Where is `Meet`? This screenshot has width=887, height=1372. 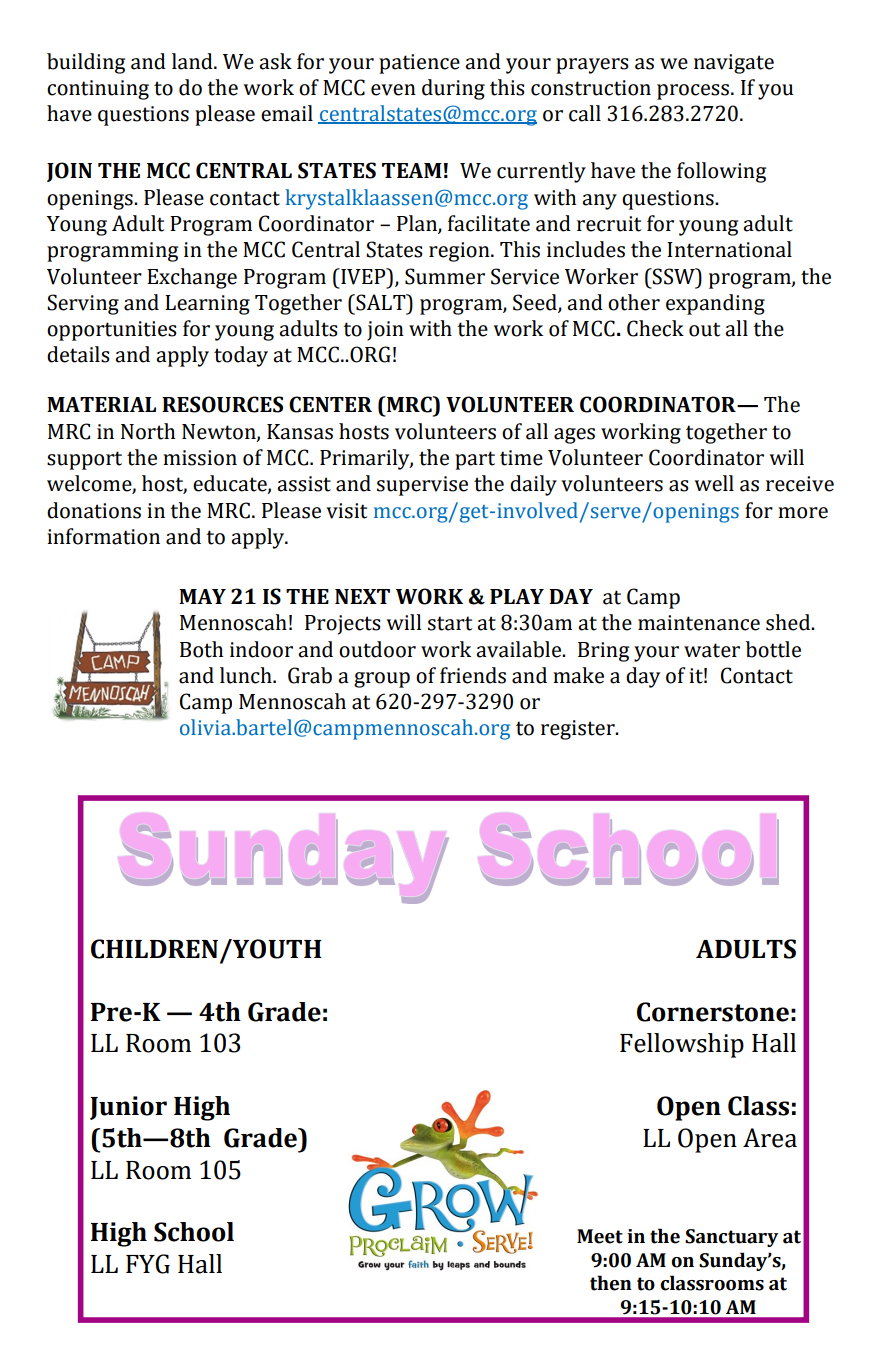 Meet is located at coordinates (600, 1236).
